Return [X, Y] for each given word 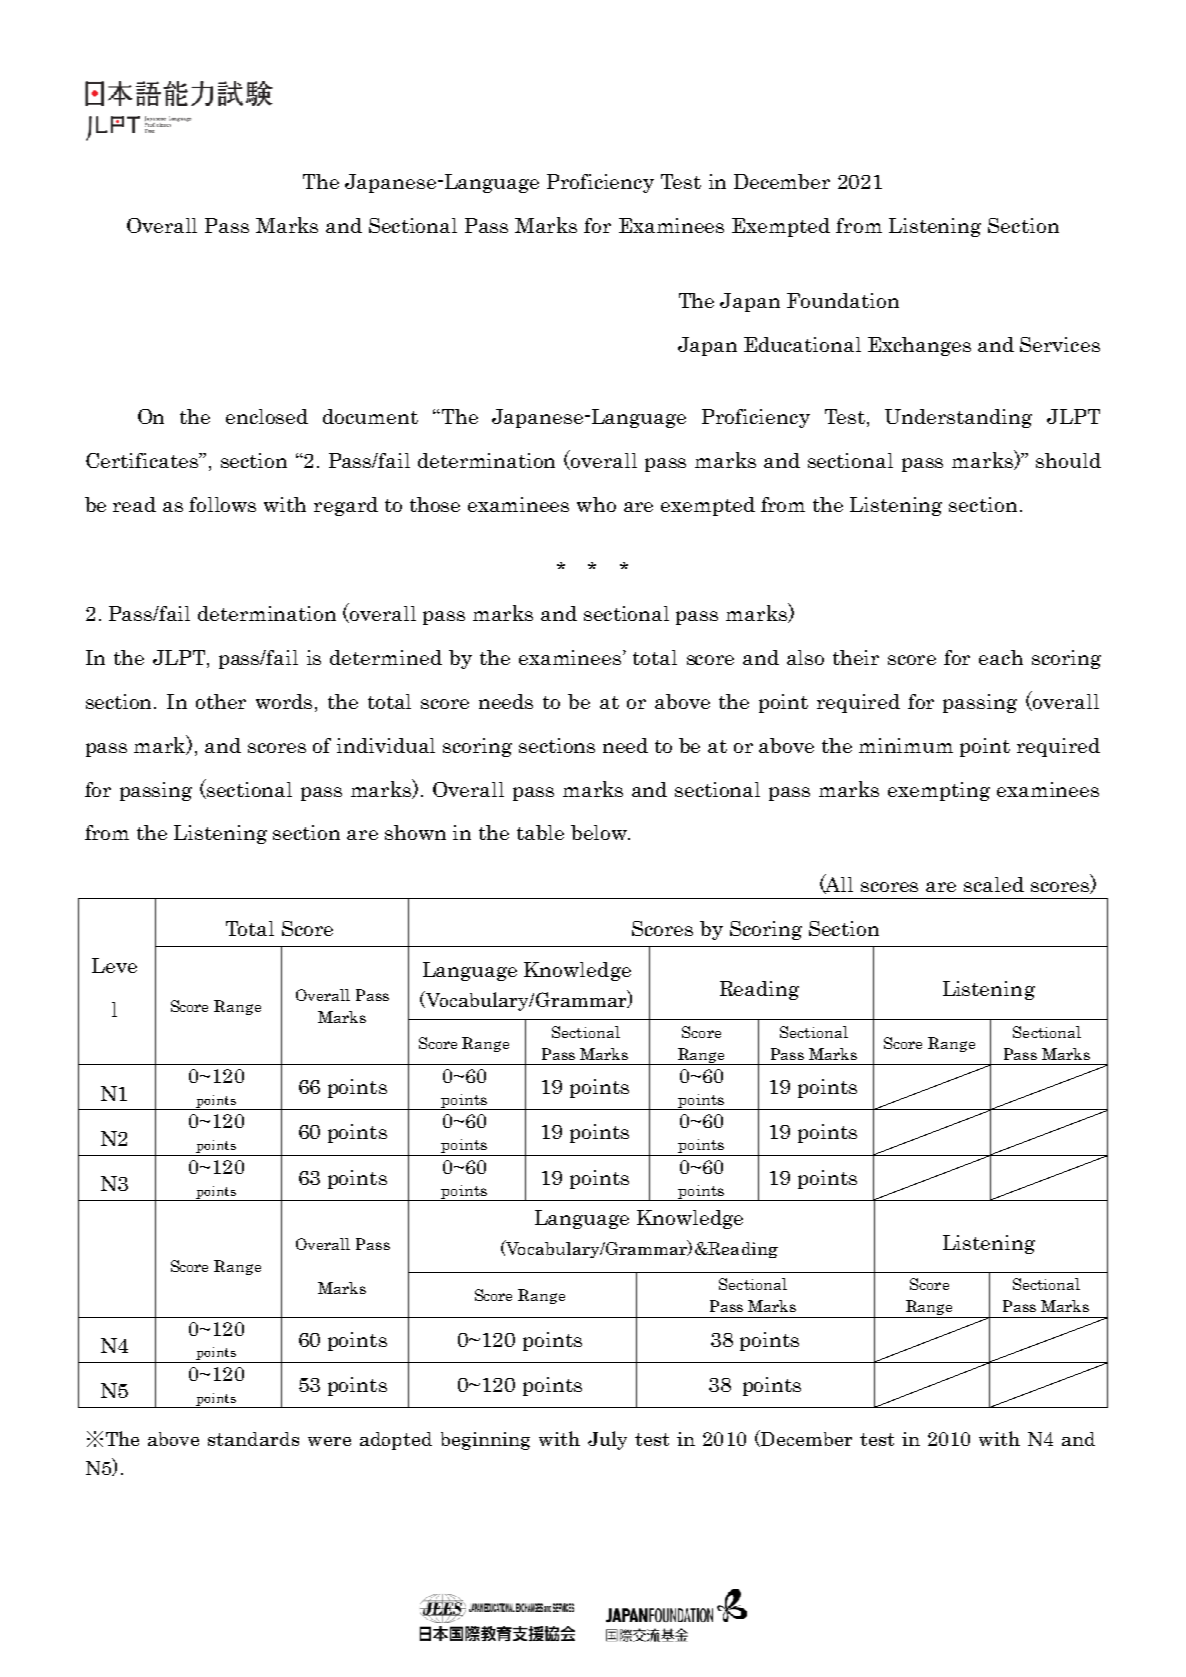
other [221, 701]
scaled [994, 884]
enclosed [267, 416]
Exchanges [919, 346]
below [600, 832]
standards [253, 1439]
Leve [114, 965]
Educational [802, 344]
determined [386, 657]
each [1001, 657]
